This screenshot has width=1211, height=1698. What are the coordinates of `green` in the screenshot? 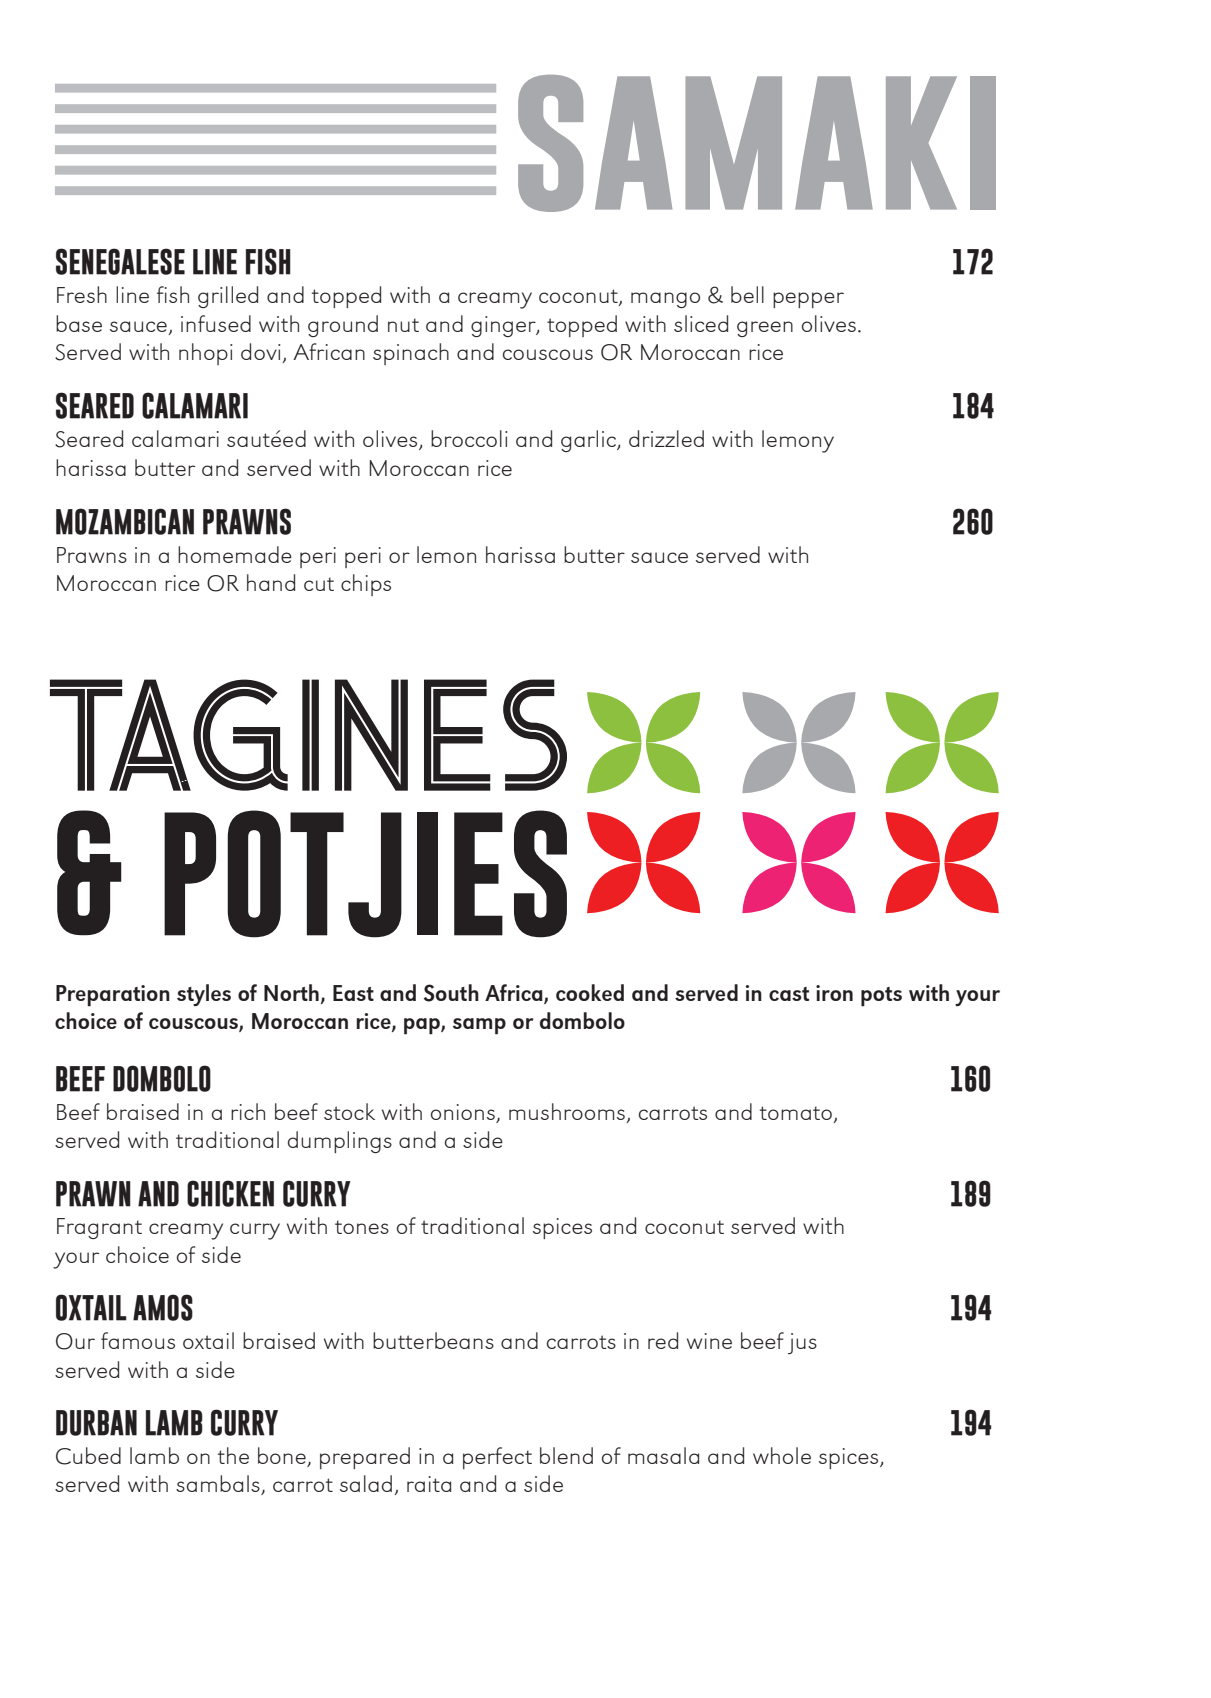 It's located at (765, 329).
